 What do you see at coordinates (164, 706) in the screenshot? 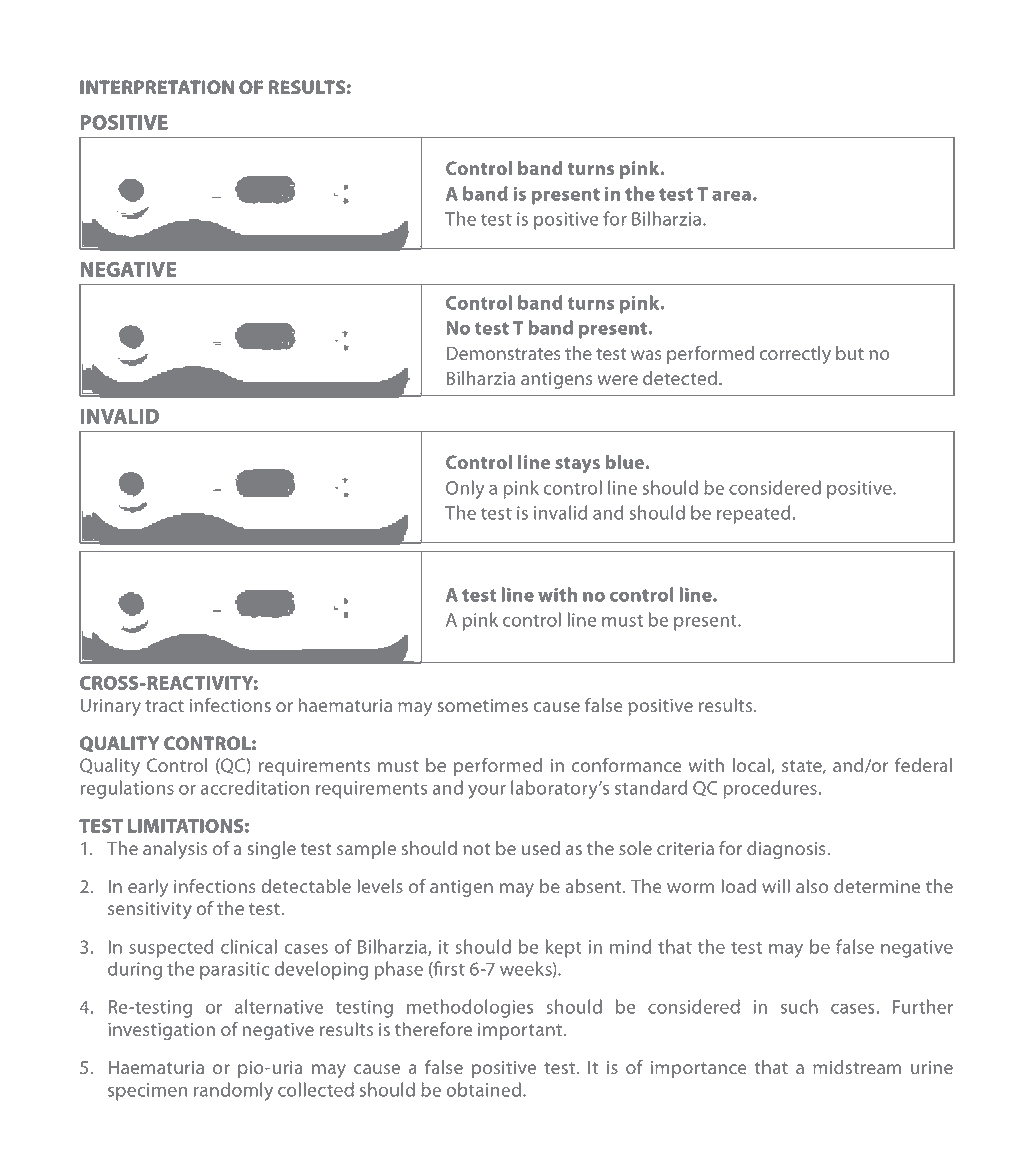
I see `tract` at bounding box center [164, 706].
